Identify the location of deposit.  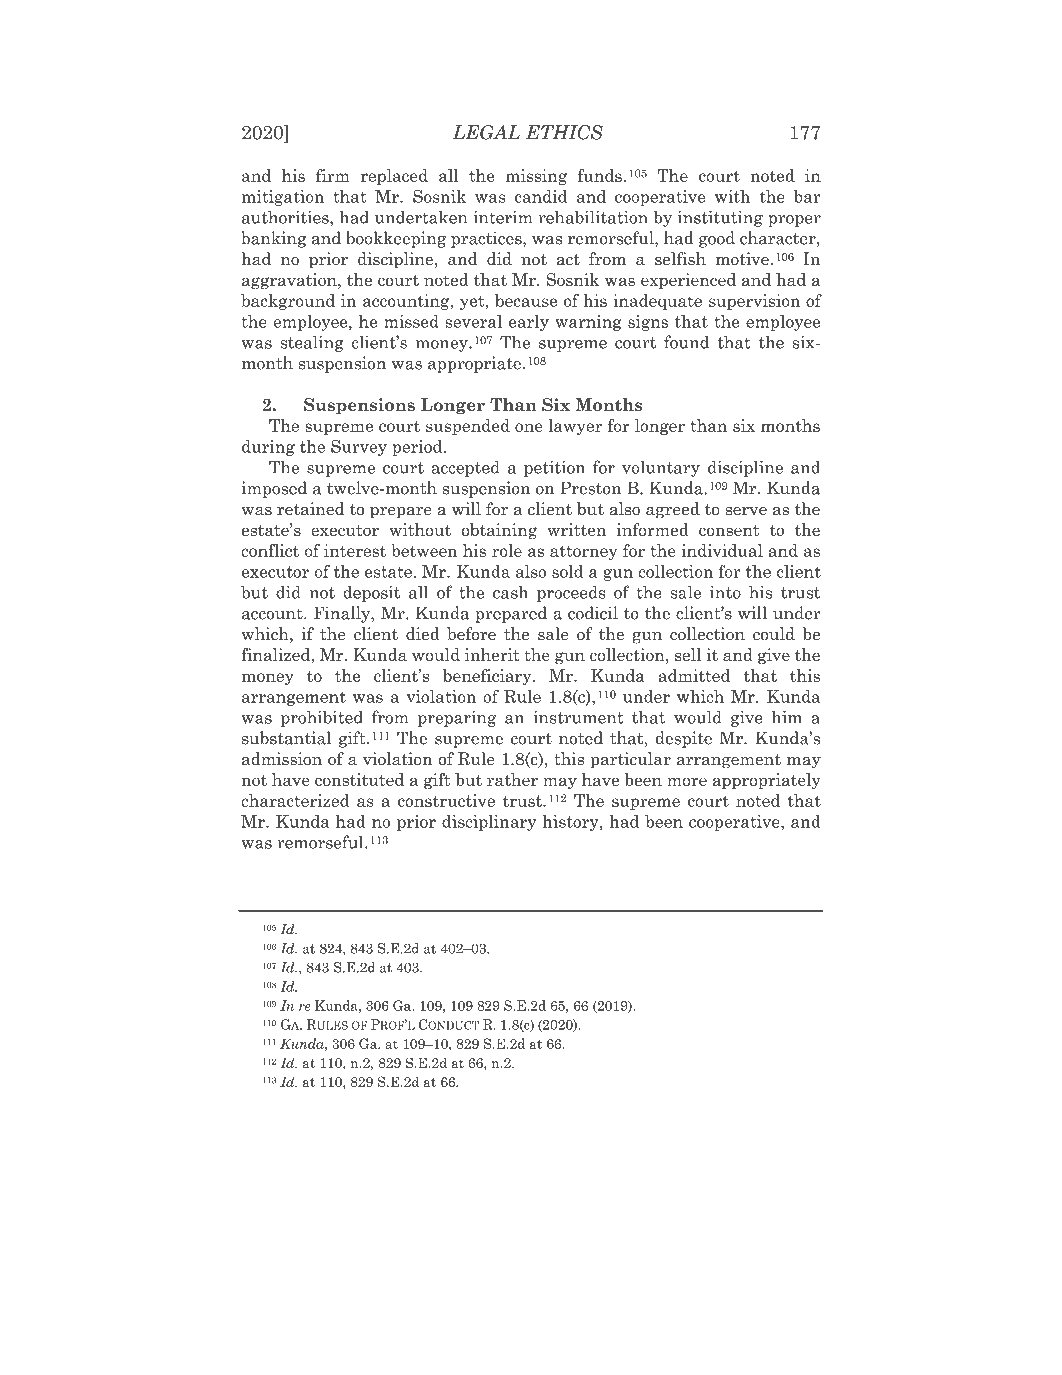
(371, 593).
